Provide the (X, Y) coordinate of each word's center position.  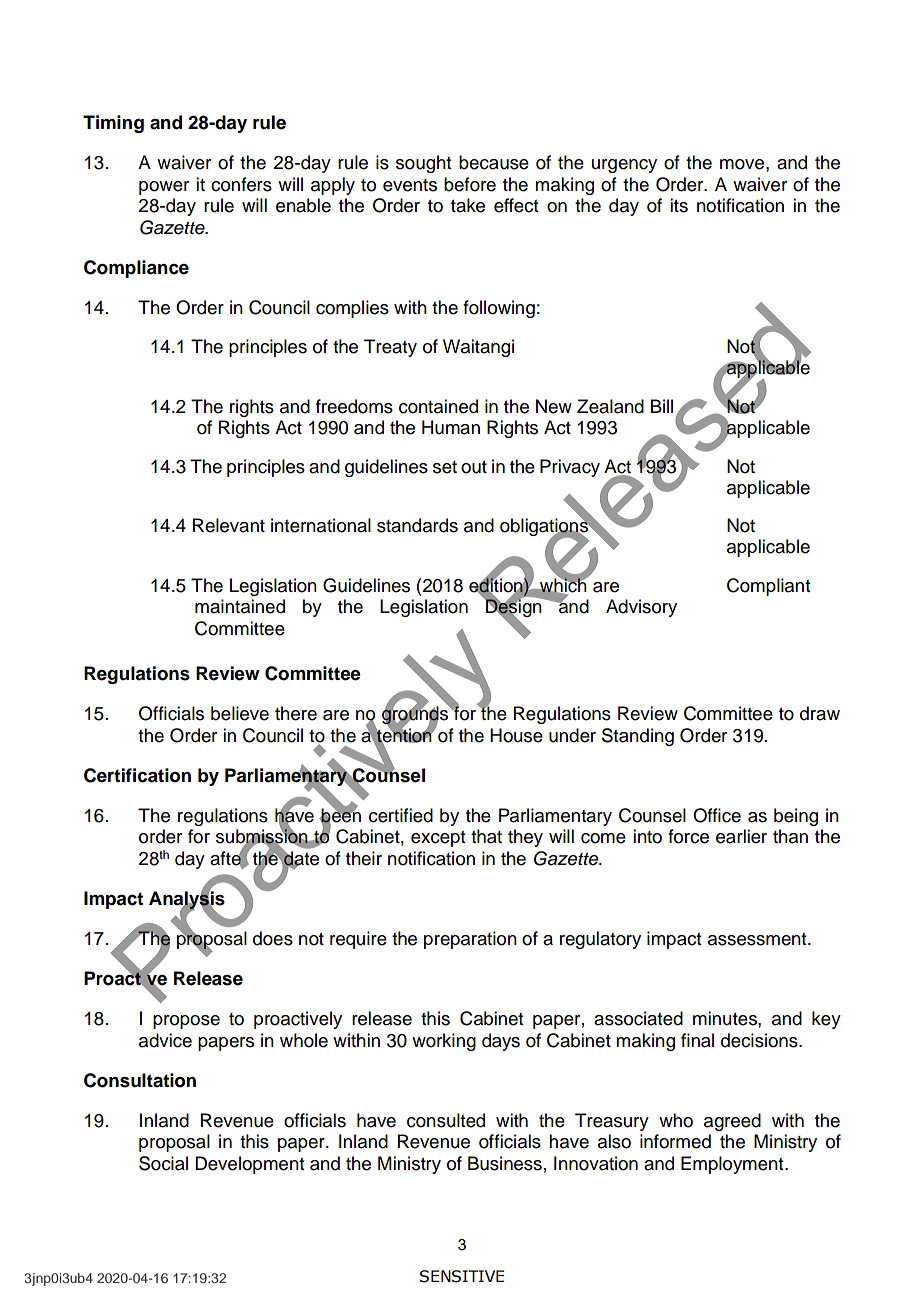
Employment (733, 1165)
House (516, 735)
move (743, 164)
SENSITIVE (462, 1276)
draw (820, 713)
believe (240, 713)
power (164, 188)
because (494, 162)
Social (163, 1163)
